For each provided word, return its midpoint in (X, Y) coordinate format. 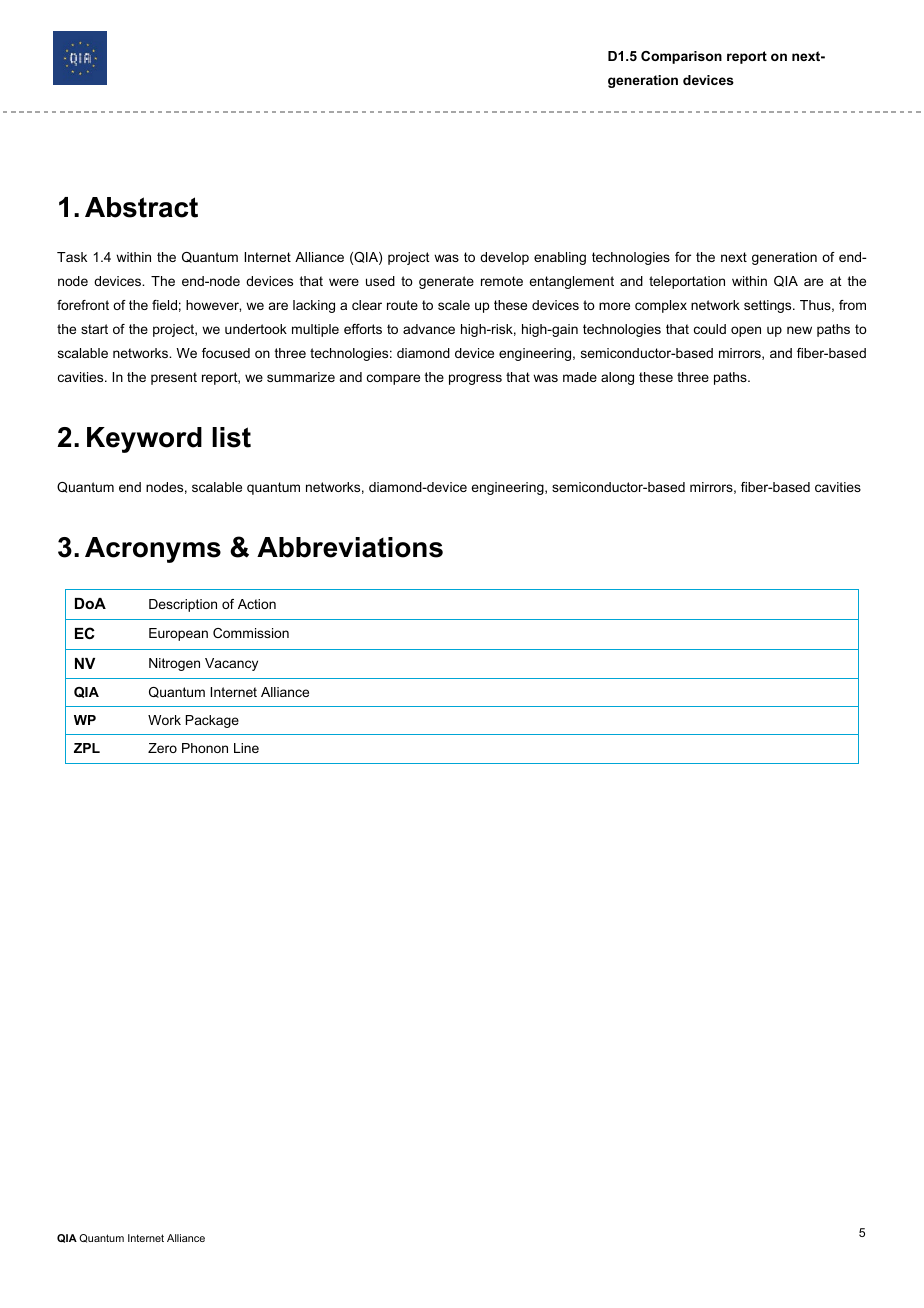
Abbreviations (350, 547)
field (164, 305)
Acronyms (153, 550)
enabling (560, 258)
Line (246, 748)
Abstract (141, 207)
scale (454, 305)
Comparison (681, 57)
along (617, 378)
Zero (162, 748)
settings (769, 306)
